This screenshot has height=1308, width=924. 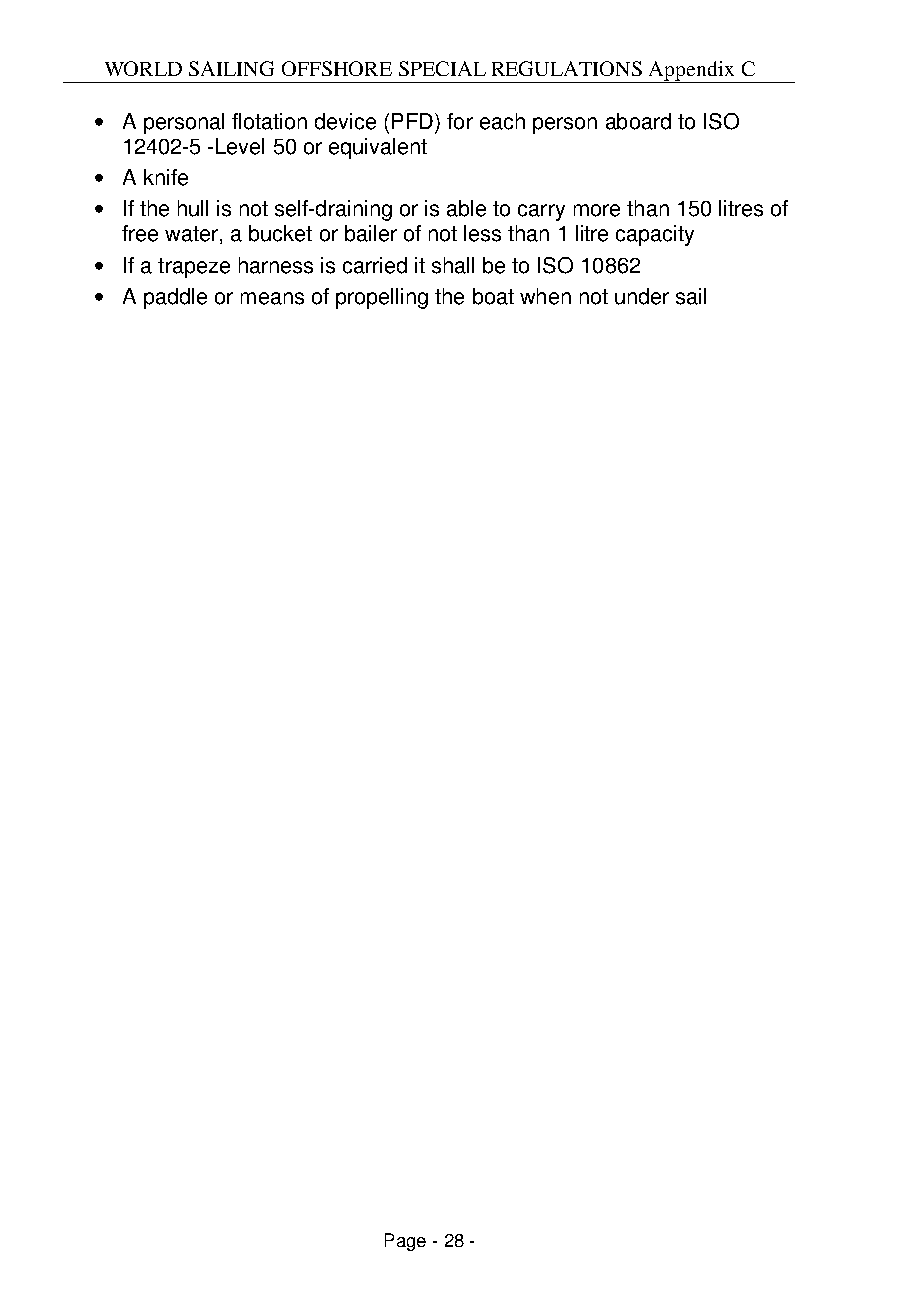 What do you see at coordinates (276, 265) in the screenshot?
I see `harness` at bounding box center [276, 265].
